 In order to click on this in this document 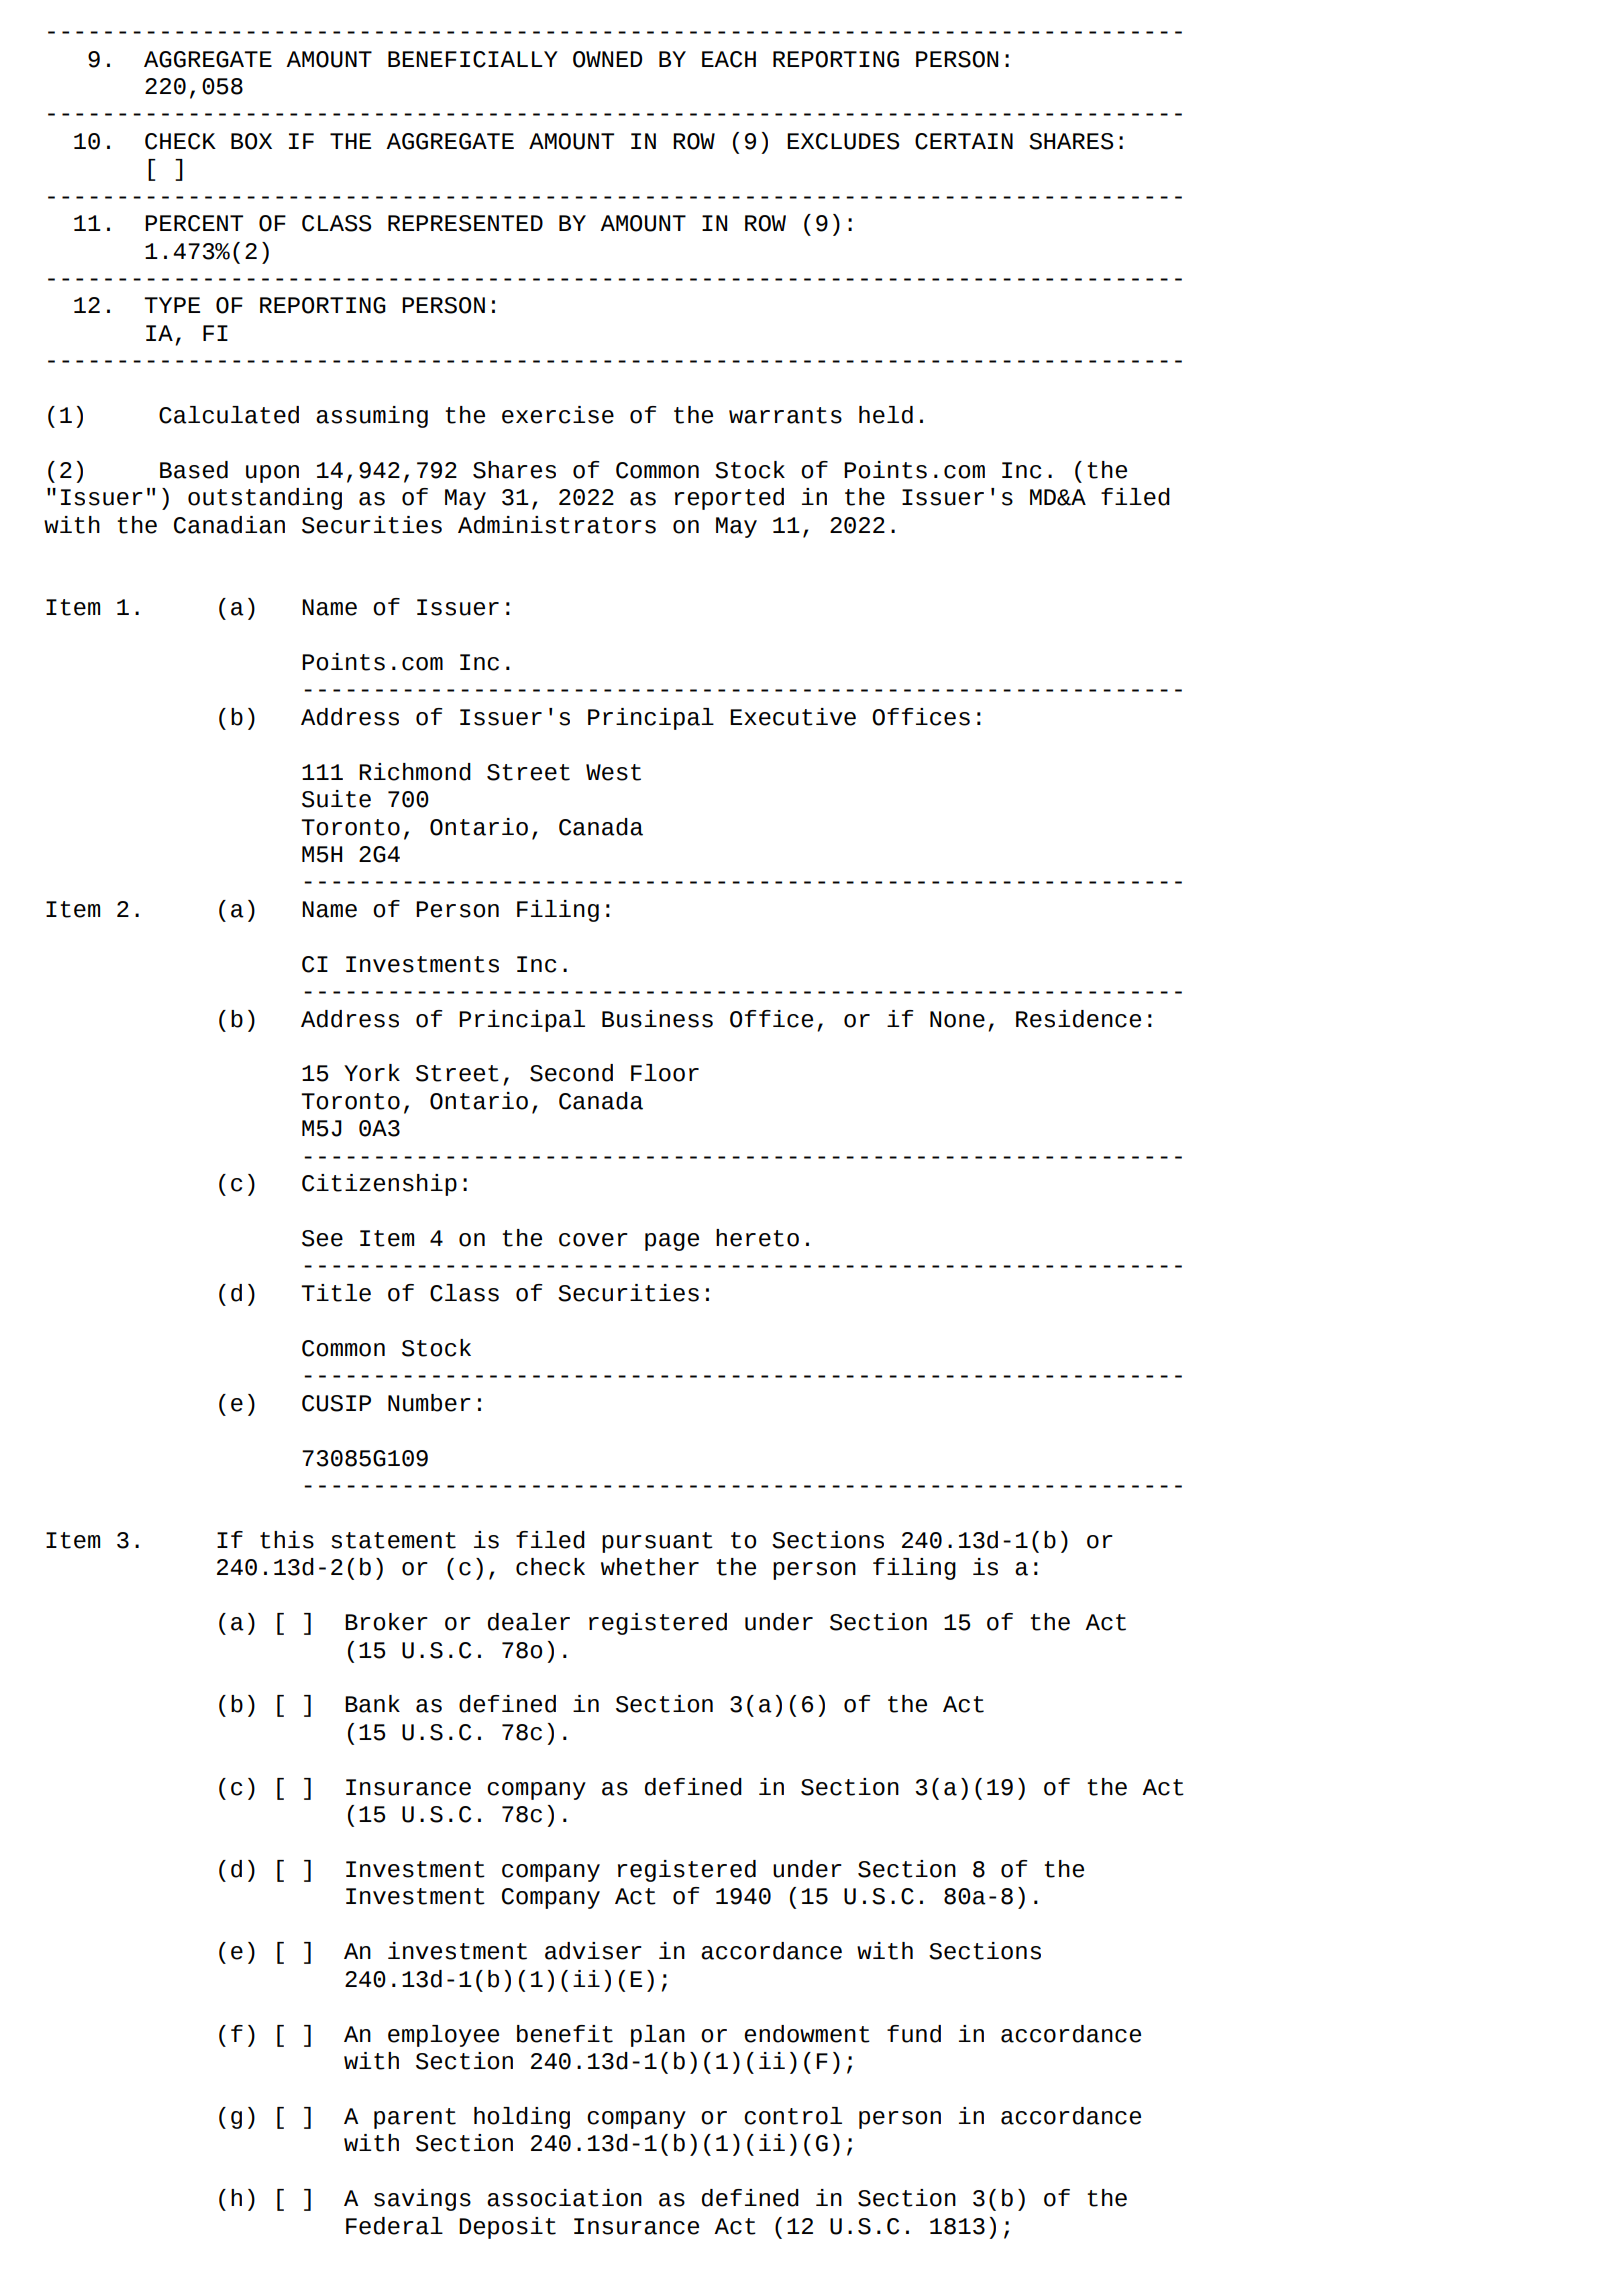, I will do `click(287, 1540)`.
